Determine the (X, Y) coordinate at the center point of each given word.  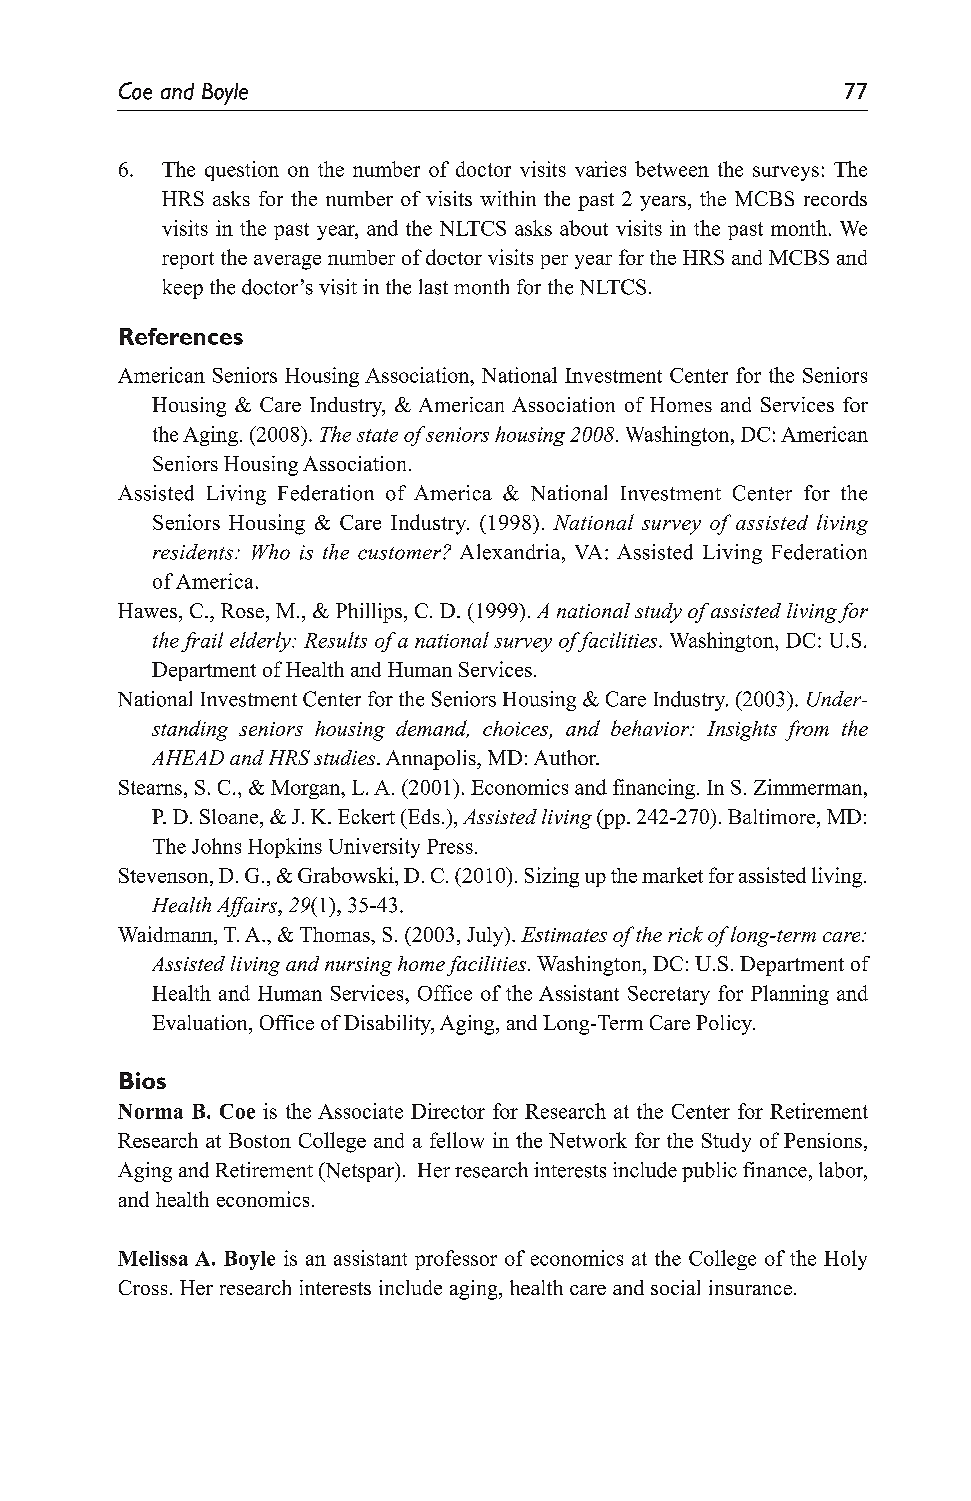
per (554, 262)
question (242, 171)
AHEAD (188, 757)
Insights (742, 731)
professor (456, 1260)
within (508, 198)
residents (193, 552)
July (486, 937)
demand (432, 729)
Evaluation (201, 1022)
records (835, 198)
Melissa (153, 1258)
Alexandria (511, 552)
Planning (790, 995)
